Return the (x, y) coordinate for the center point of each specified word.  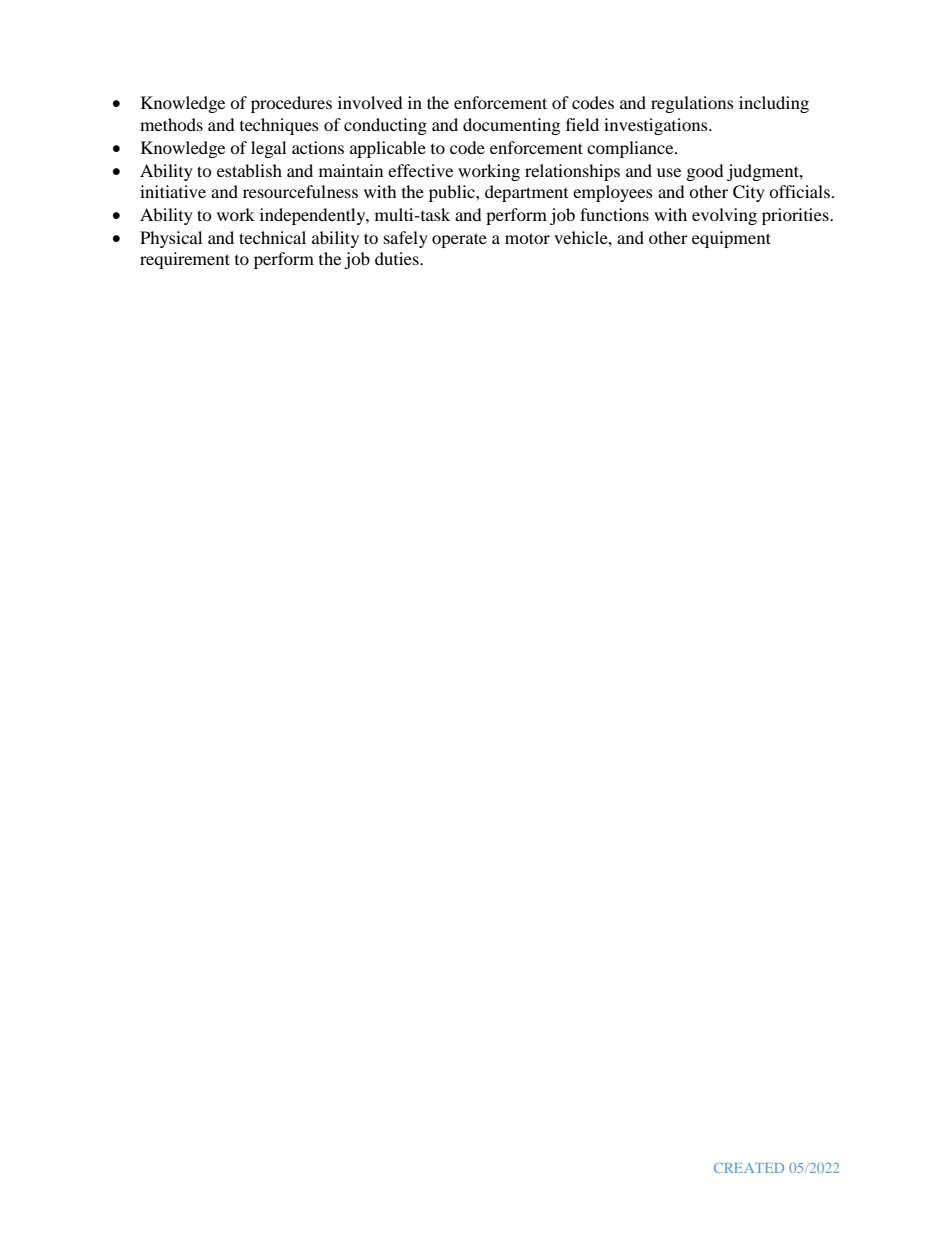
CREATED (749, 1168)
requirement (185, 260)
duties (398, 258)
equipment (731, 239)
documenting (511, 126)
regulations (692, 104)
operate (459, 240)
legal (268, 149)
